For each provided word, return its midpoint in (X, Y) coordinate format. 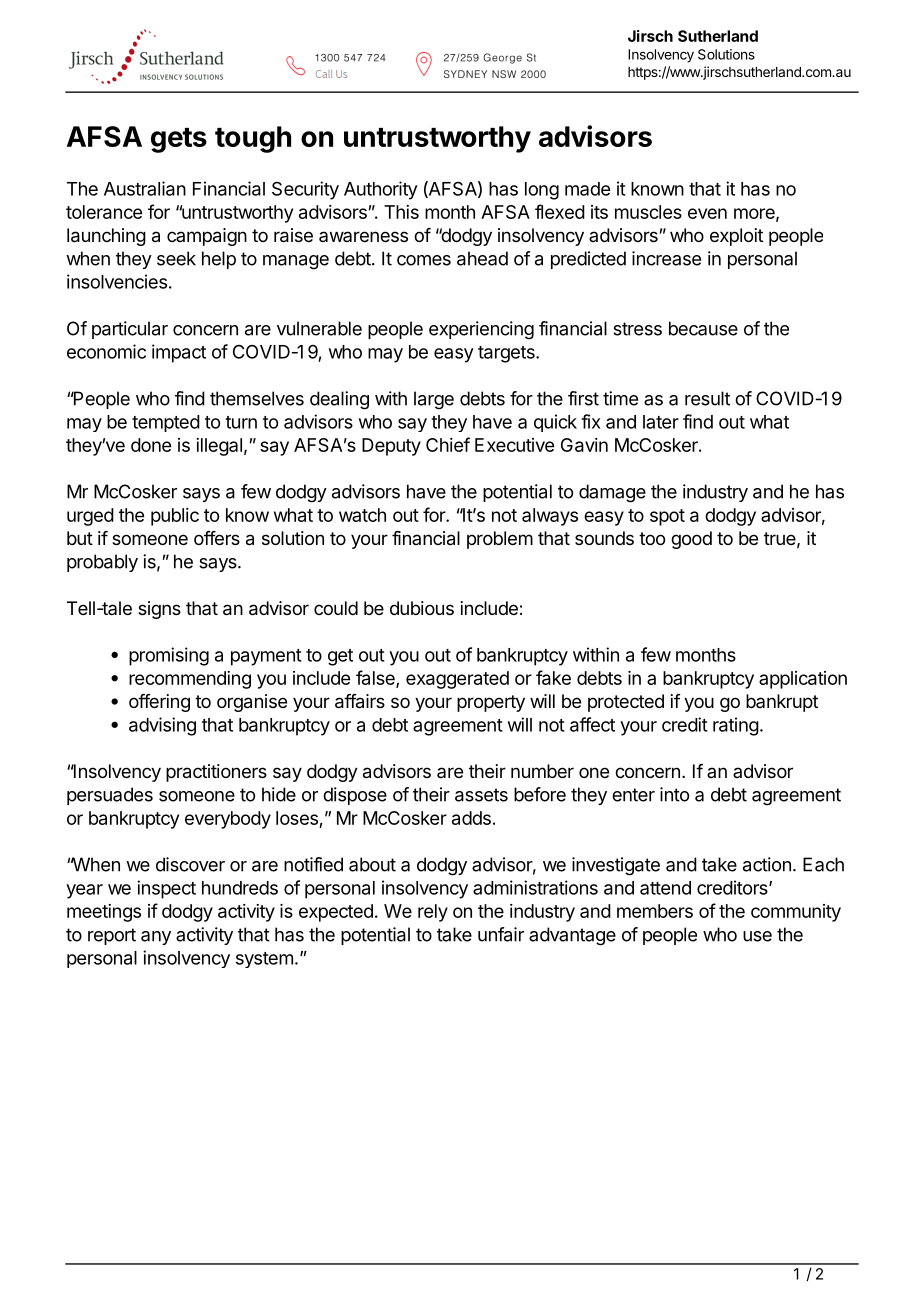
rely (433, 913)
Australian (145, 188)
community (796, 913)
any (156, 938)
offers (217, 538)
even (707, 213)
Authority (381, 190)
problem (500, 540)
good (691, 540)
